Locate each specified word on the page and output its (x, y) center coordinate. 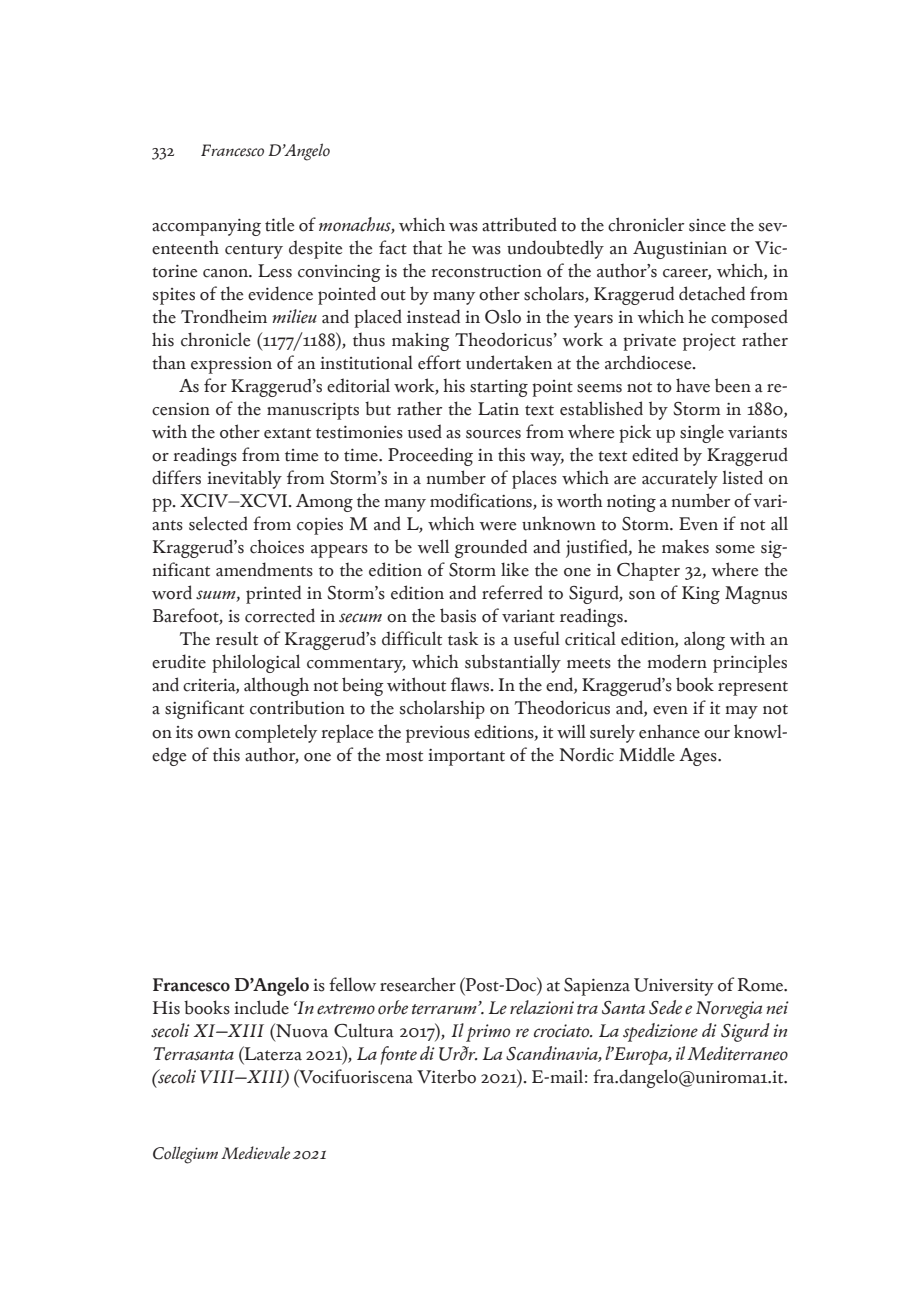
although (276, 686)
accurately (680, 479)
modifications (482, 501)
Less (275, 271)
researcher (418, 984)
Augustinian (680, 250)
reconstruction (486, 271)
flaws (471, 684)
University (674, 987)
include (261, 1007)
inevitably (244, 479)
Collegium (185, 1155)
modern (677, 661)
